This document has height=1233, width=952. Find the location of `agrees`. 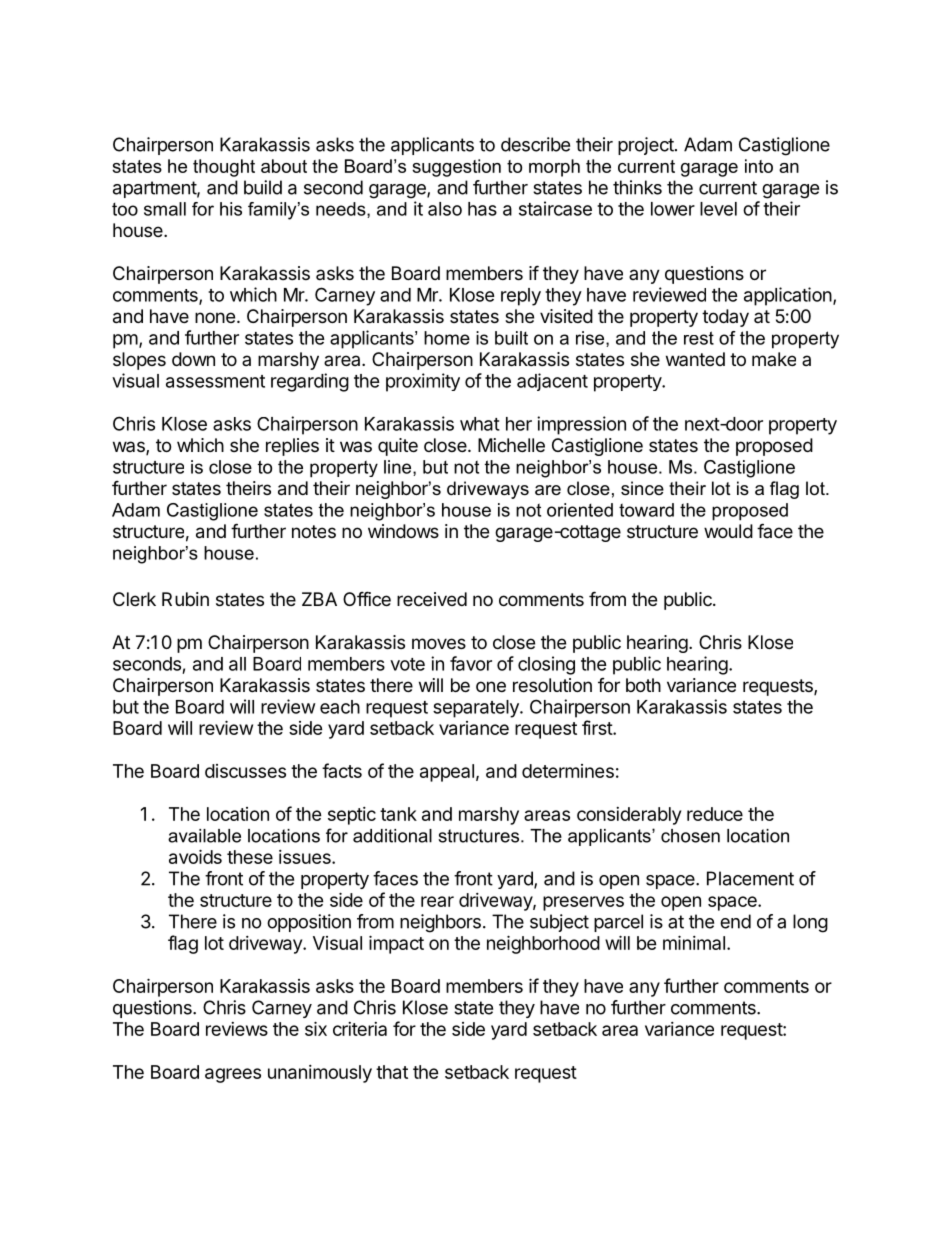

agrees is located at coordinates (233, 1075).
